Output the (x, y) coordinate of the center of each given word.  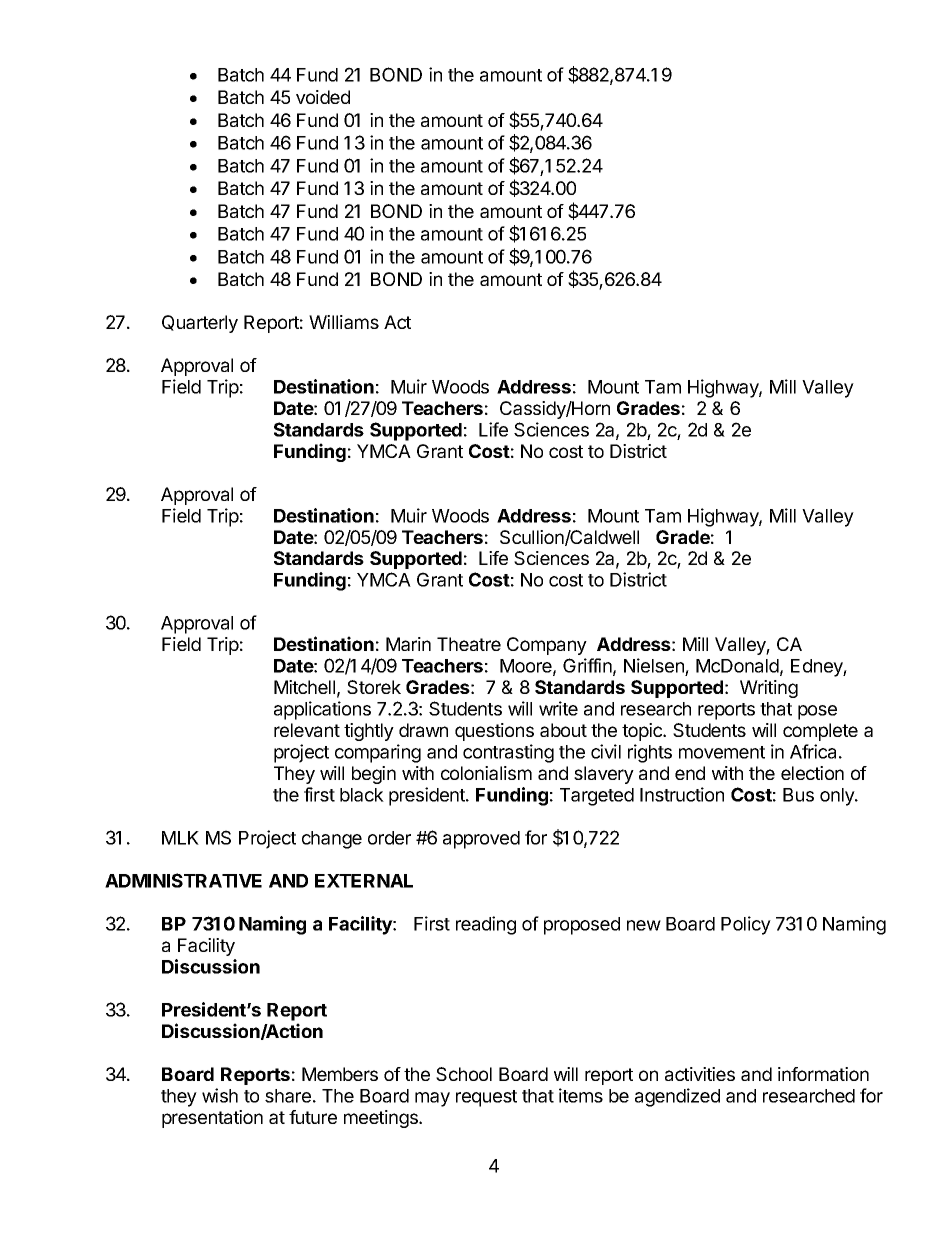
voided (323, 97)
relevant (307, 730)
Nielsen (655, 667)
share (288, 1096)
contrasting (508, 753)
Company (547, 646)
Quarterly (200, 324)
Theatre (469, 644)
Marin (408, 644)
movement (722, 752)
